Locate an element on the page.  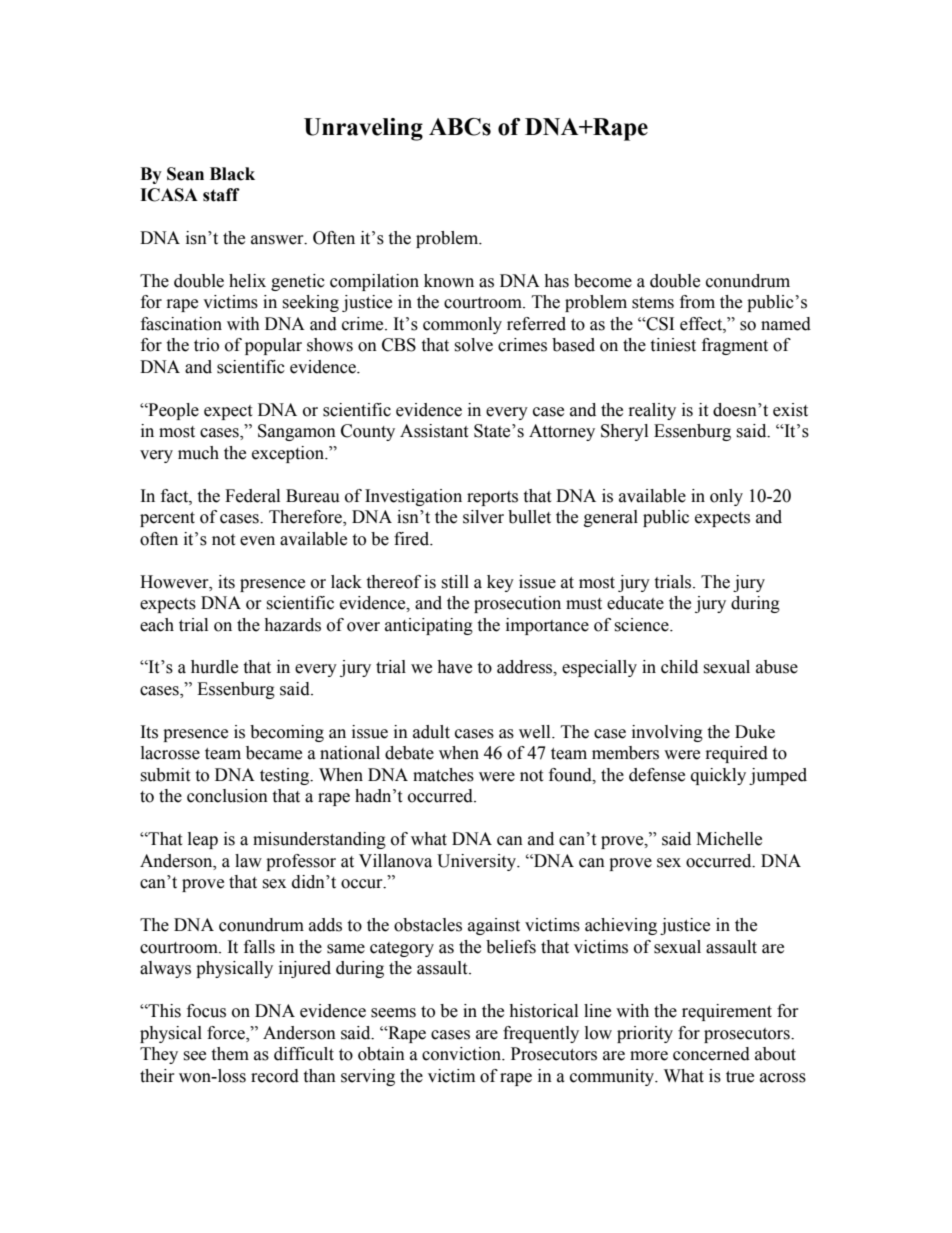
staff is located at coordinates (221, 195).
